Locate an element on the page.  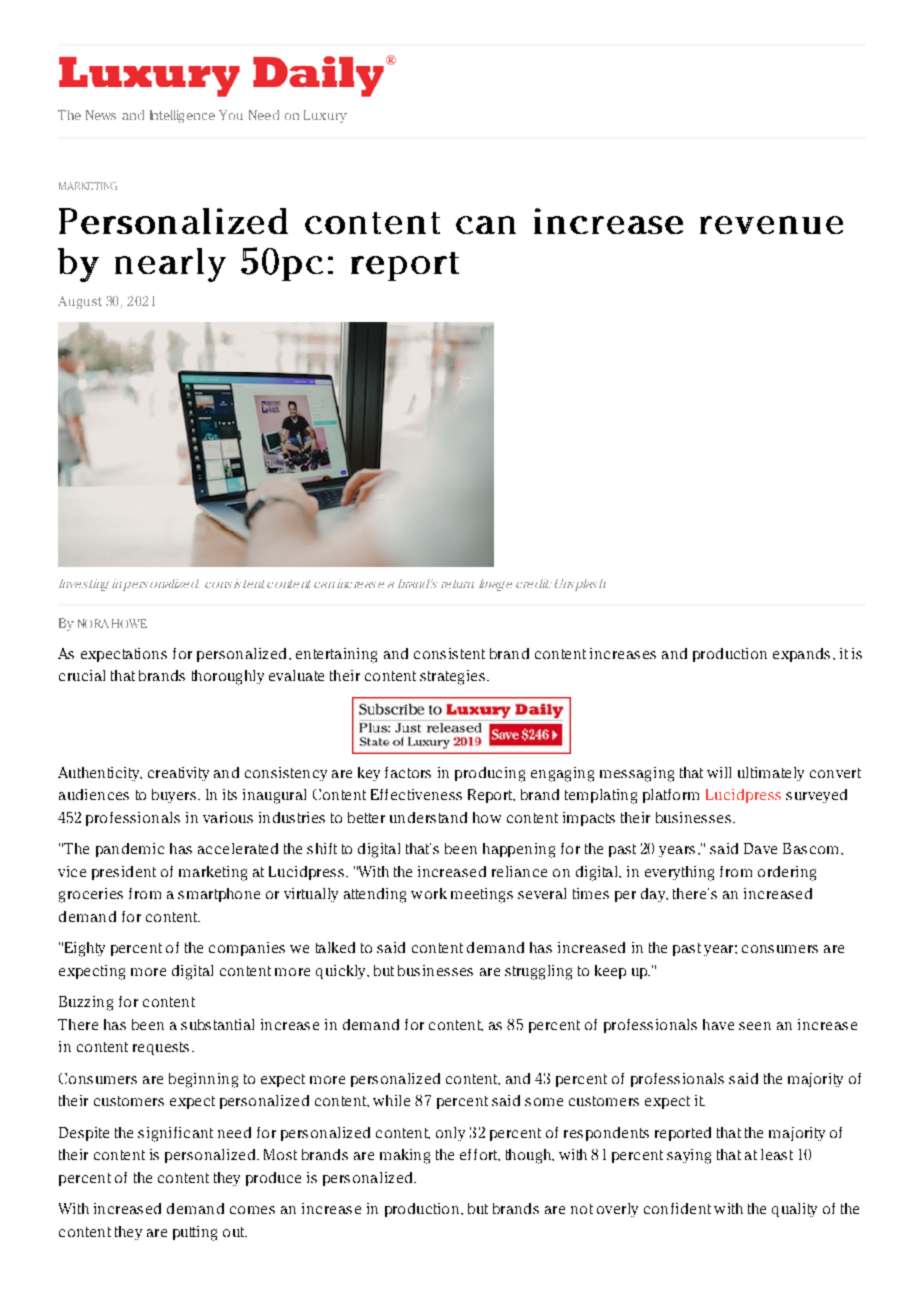
HOWE is located at coordinates (129, 623).
